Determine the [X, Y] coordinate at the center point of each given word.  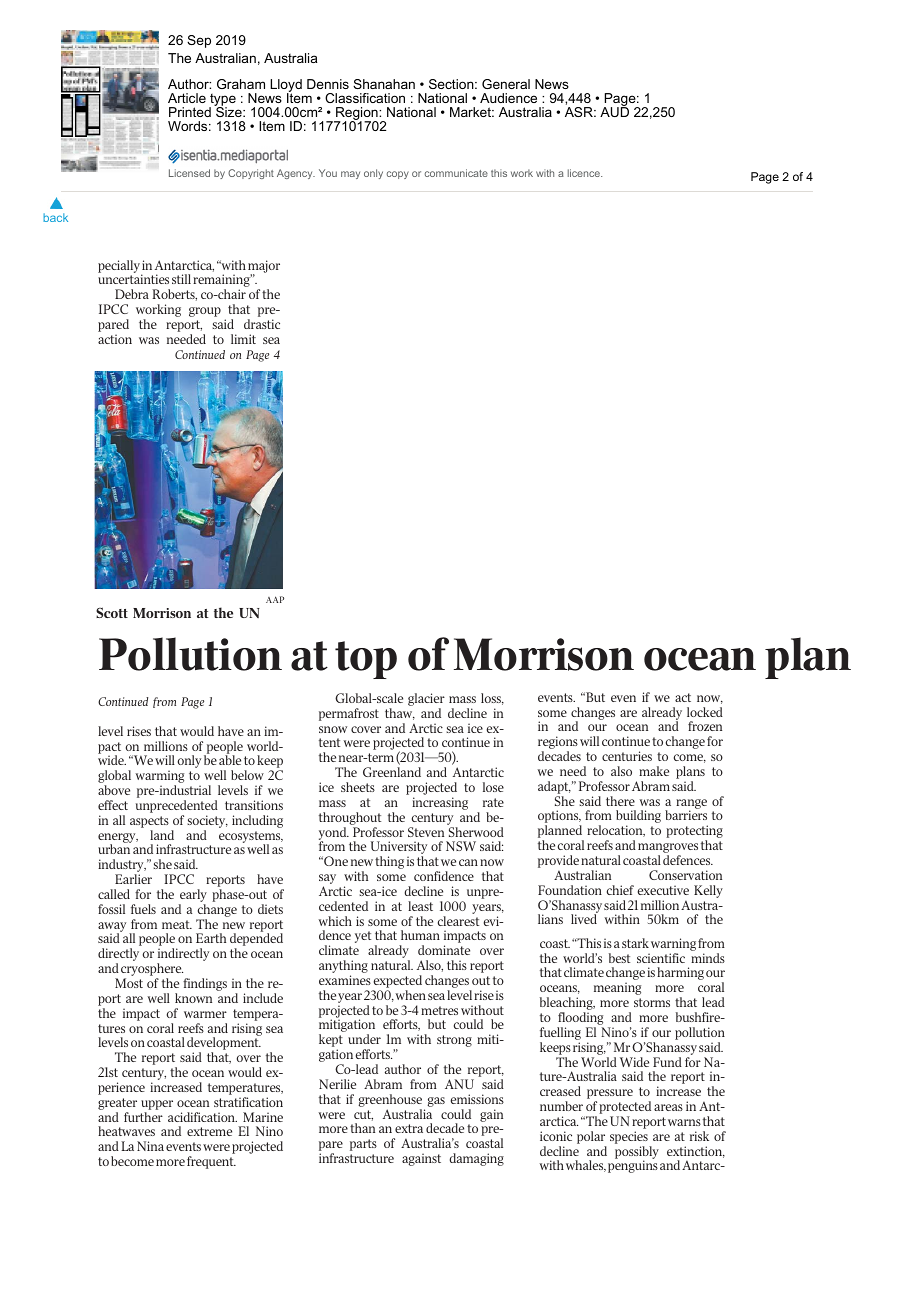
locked [705, 712]
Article [187, 98]
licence [585, 173]
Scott [112, 612]
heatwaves [126, 1131]
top [366, 660]
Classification [365, 98]
